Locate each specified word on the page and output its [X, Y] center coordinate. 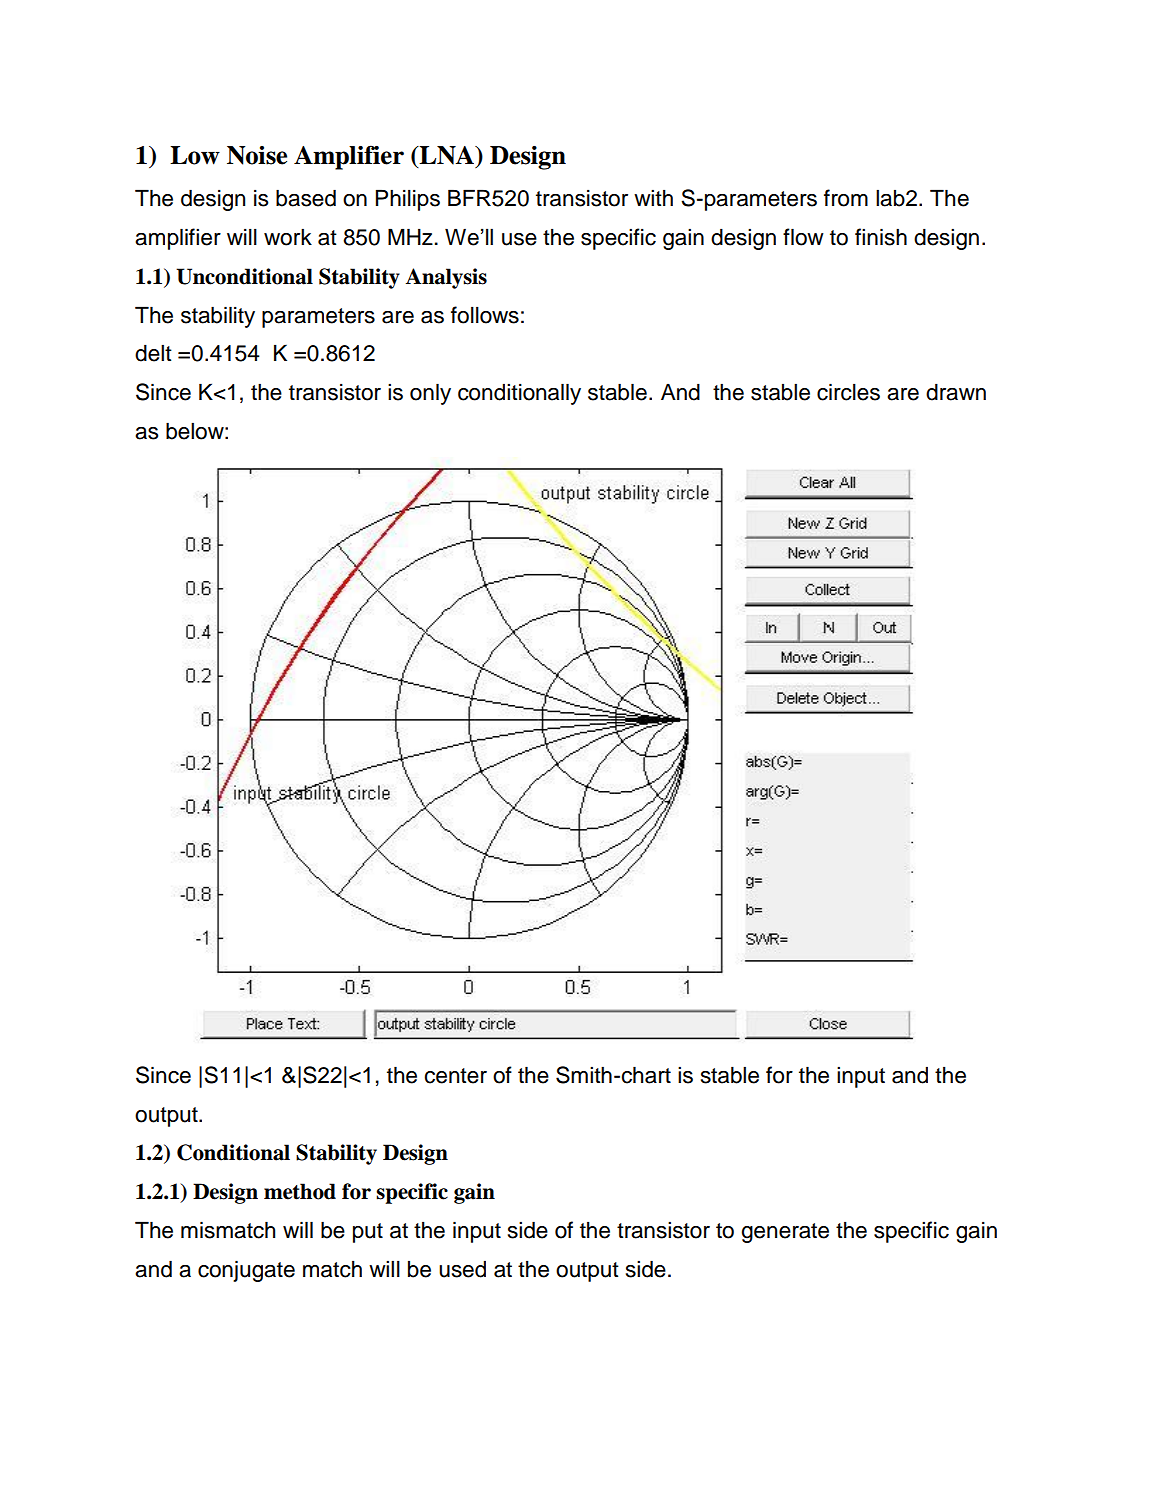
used [462, 1269]
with [653, 198]
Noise [257, 155]
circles [848, 392]
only [430, 394]
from [846, 198]
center [455, 1076]
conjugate [246, 1271]
